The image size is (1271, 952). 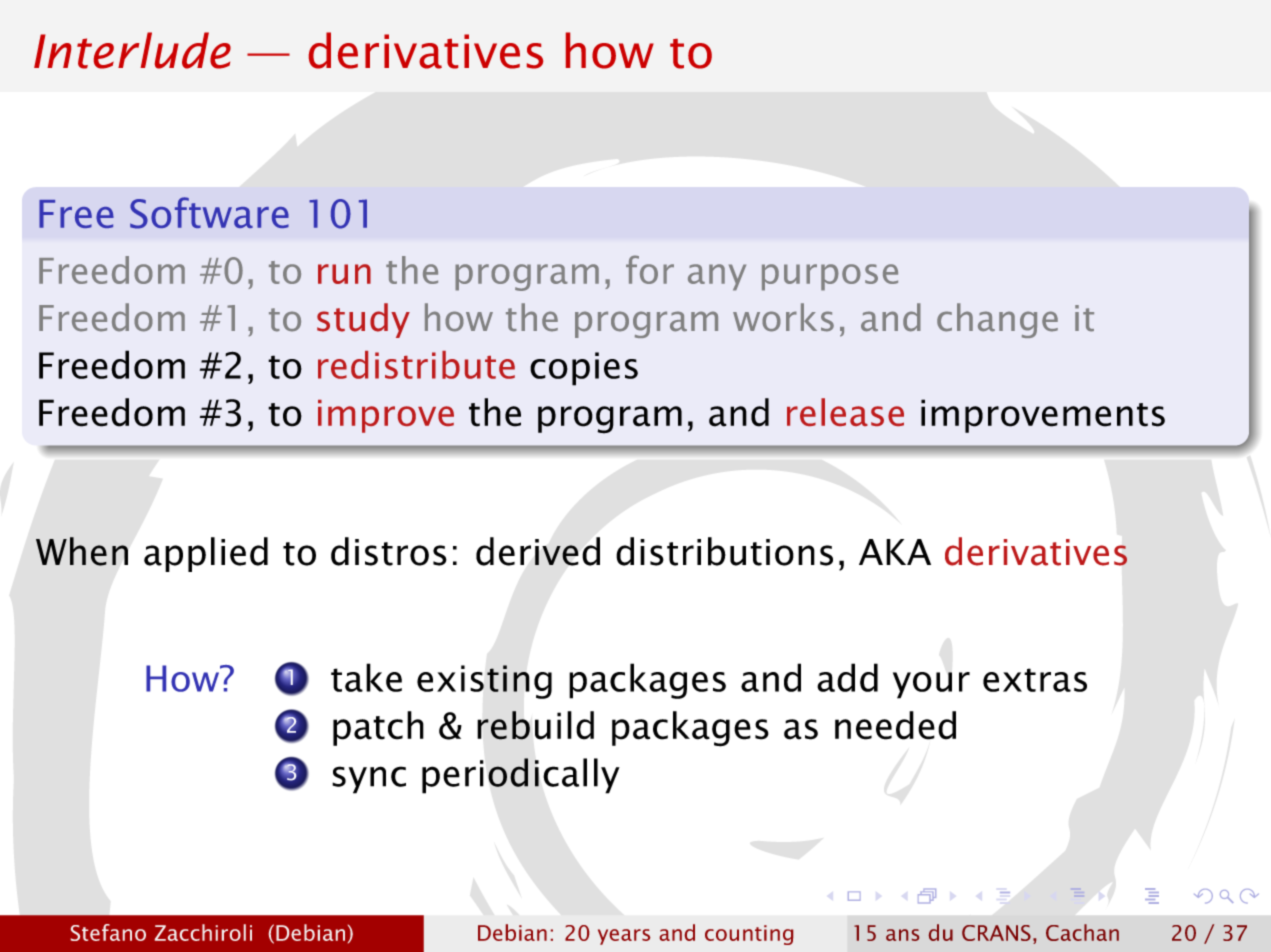 What do you see at coordinates (749, 935) in the image?
I see `counting` at bounding box center [749, 935].
